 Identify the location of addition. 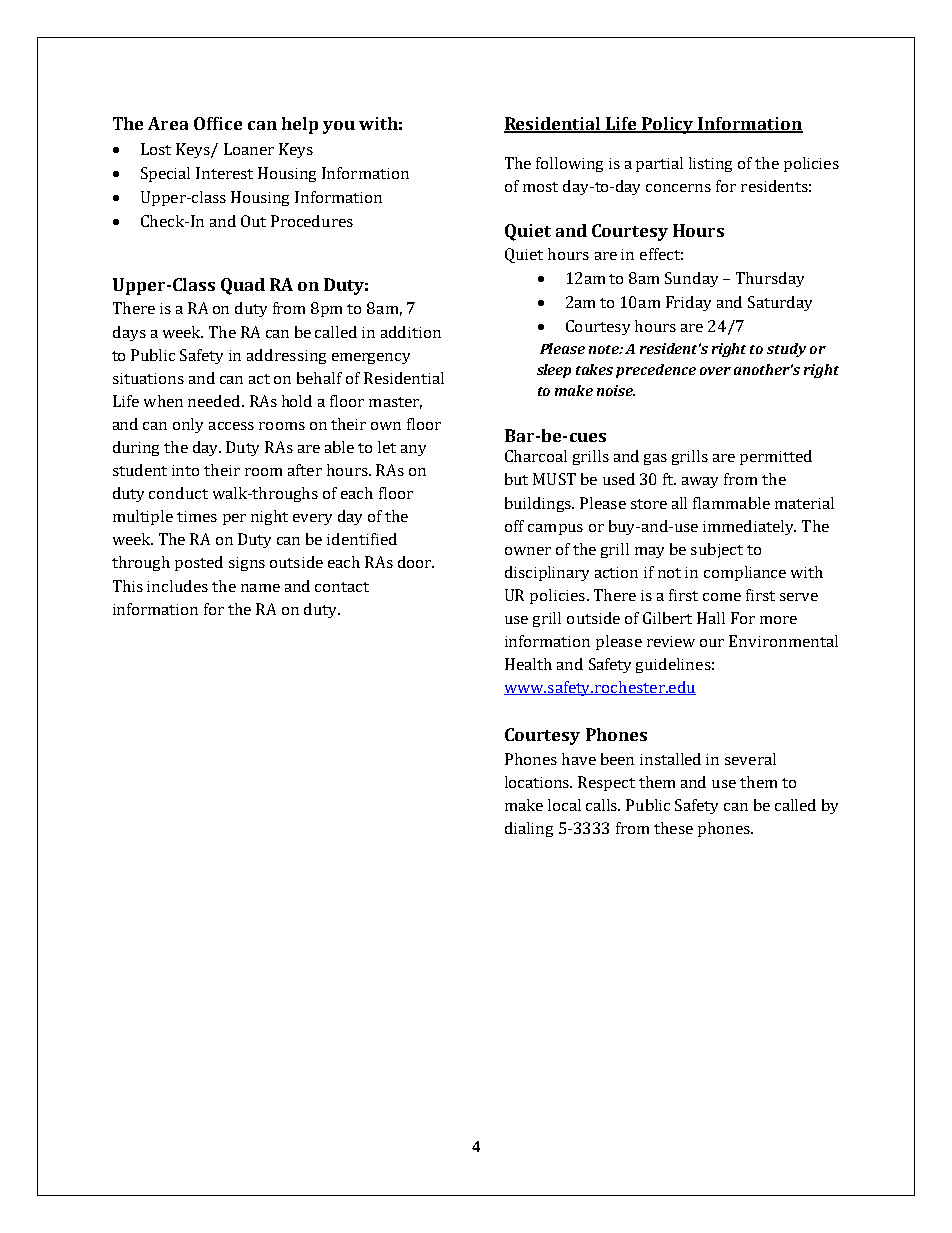
(411, 332).
